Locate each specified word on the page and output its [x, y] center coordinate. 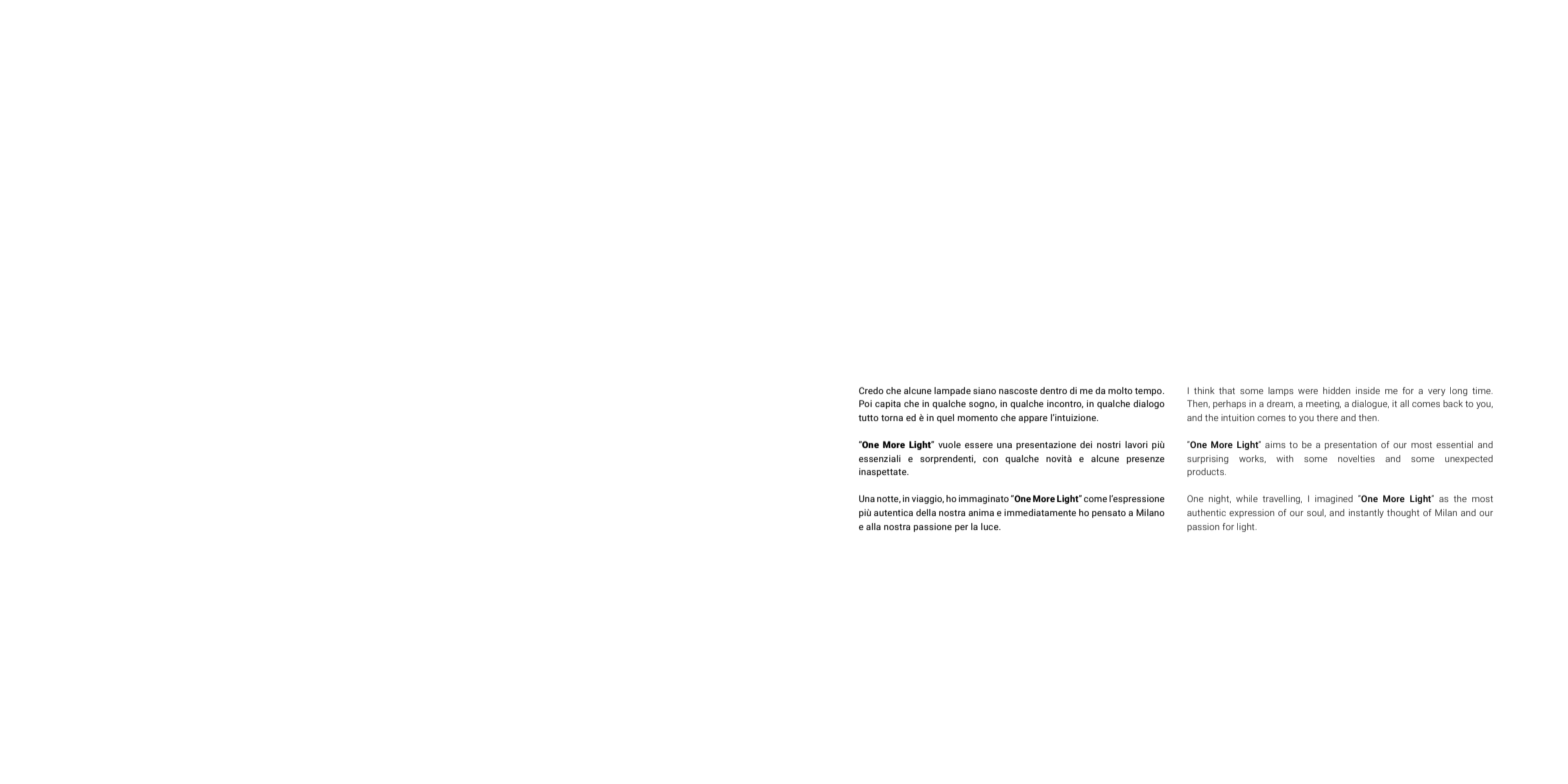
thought [1403, 513]
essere [979, 445]
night [1220, 499]
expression [1251, 513]
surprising [1207, 459]
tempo [1149, 392]
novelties [1356, 458]
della [926, 512]
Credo [871, 390]
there [1327, 417]
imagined [1334, 499]
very [1436, 392]
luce [991, 526]
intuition [1237, 417]
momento [978, 418]
